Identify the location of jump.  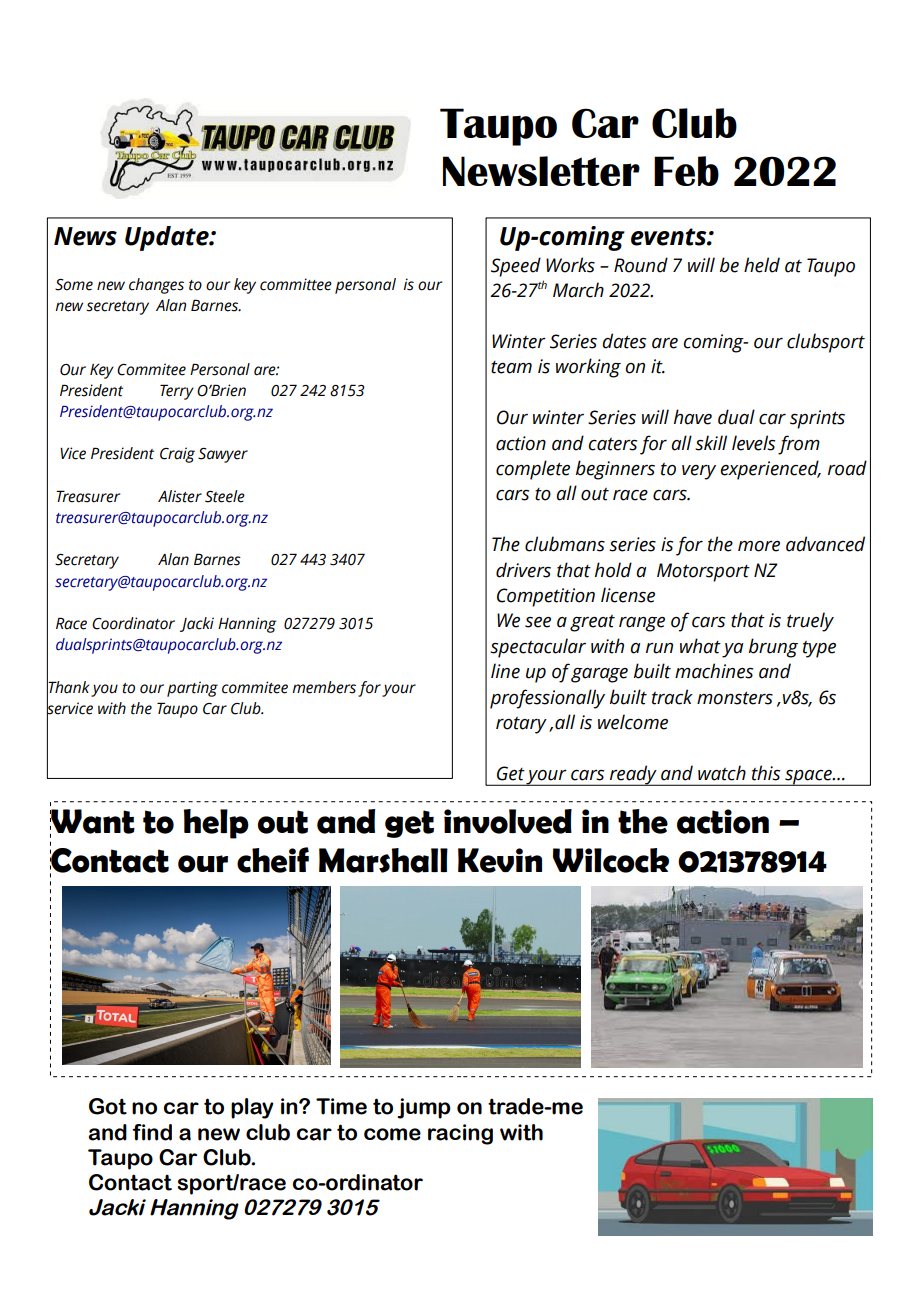
(424, 1108).
